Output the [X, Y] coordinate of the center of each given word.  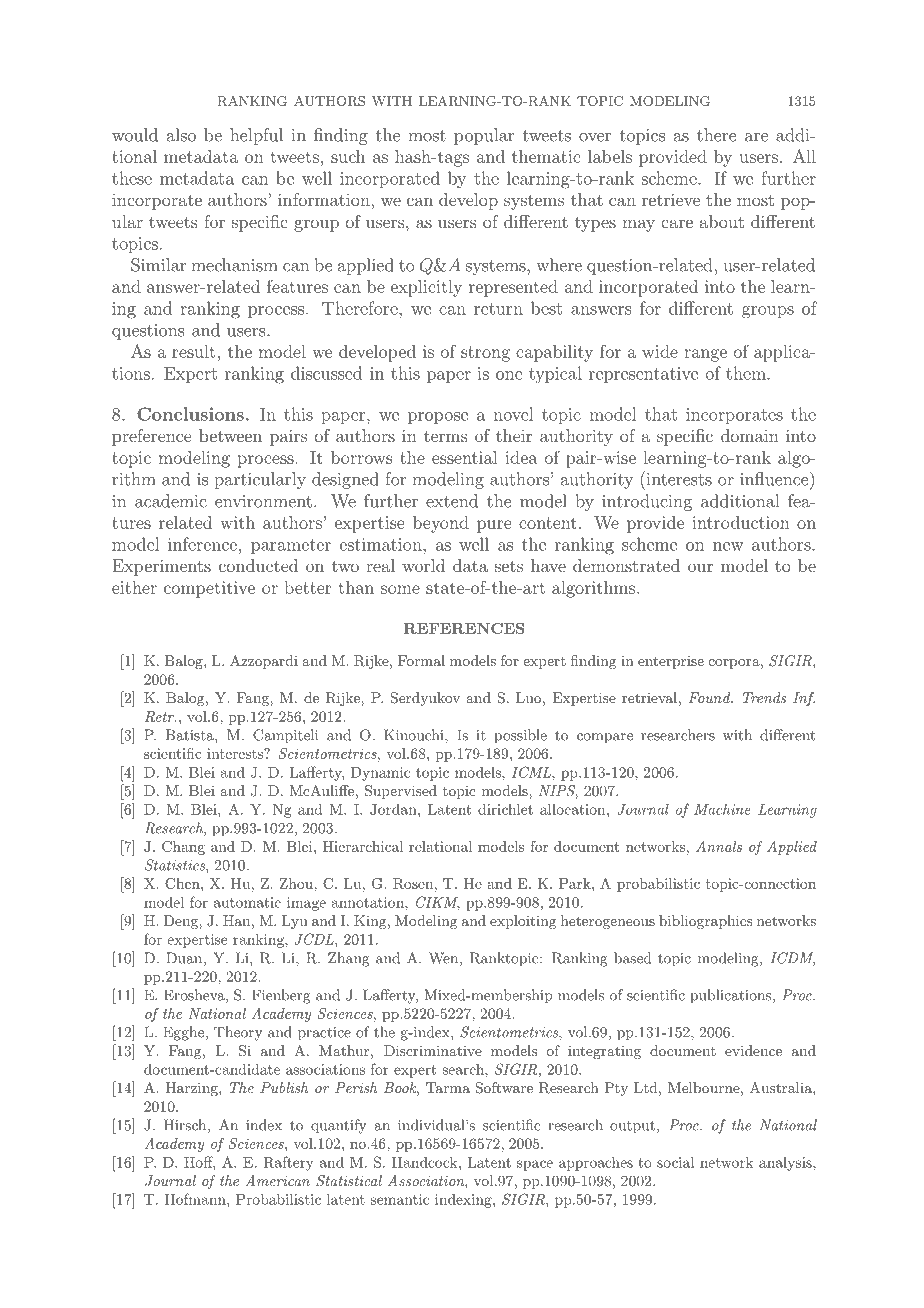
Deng [182, 922]
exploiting [523, 922]
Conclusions [190, 414]
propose [438, 418]
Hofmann [196, 1199]
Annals [719, 846]
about [722, 221]
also [181, 135]
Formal [421, 660]
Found [710, 697]
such [348, 156]
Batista [191, 735]
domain [750, 435]
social [676, 1162]
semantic [400, 1199]
